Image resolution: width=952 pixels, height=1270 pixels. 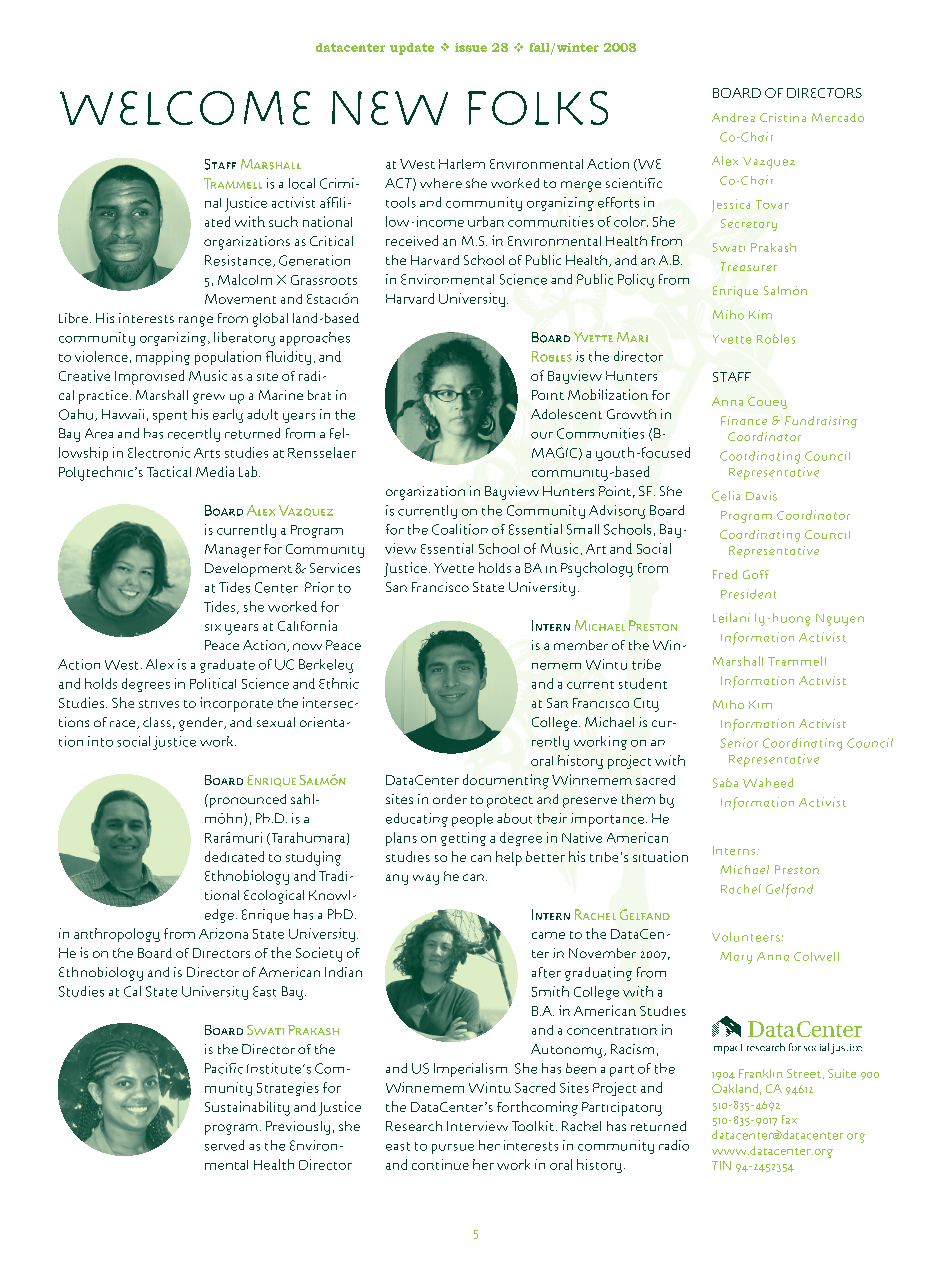 I want to click on served, so click(x=224, y=1145).
